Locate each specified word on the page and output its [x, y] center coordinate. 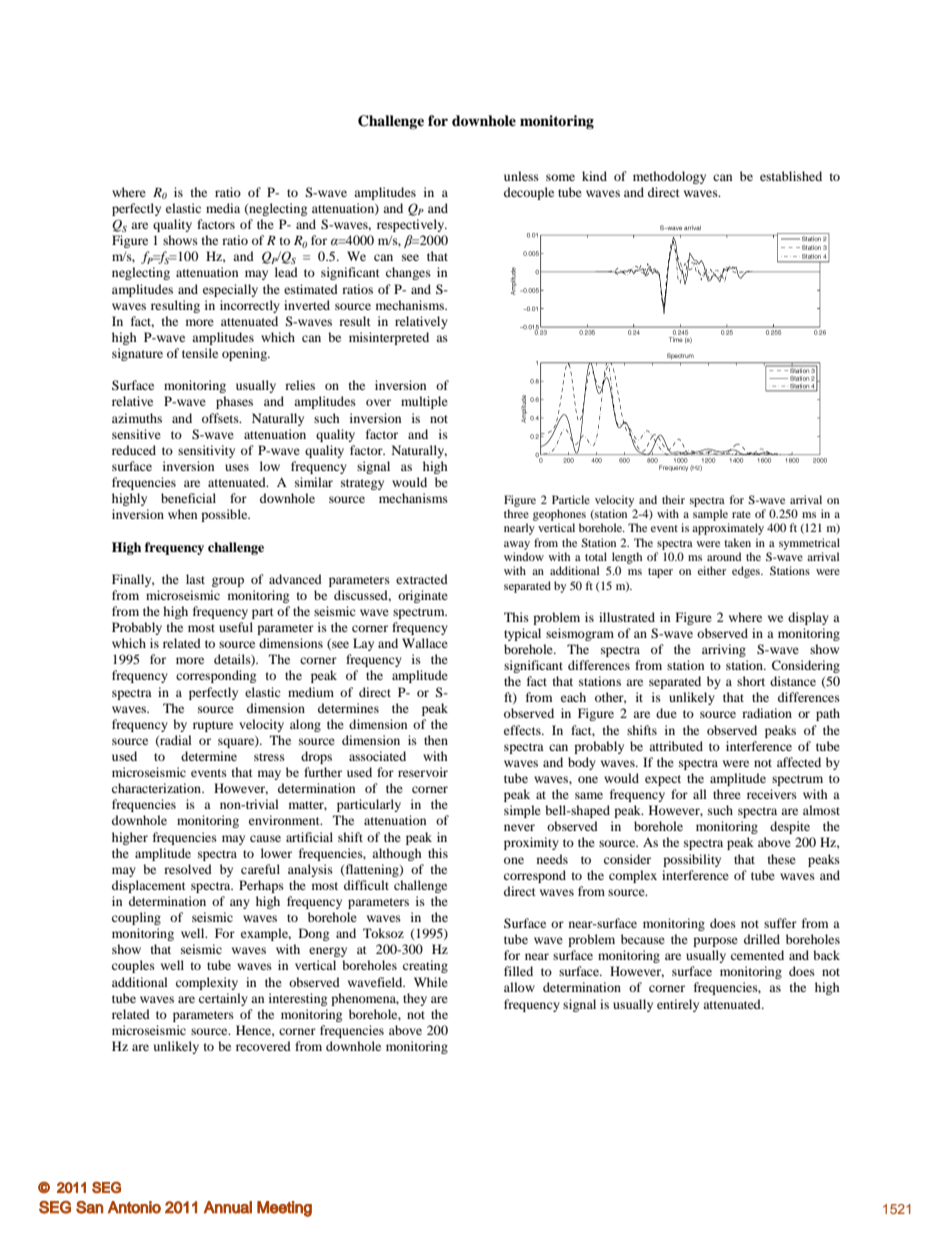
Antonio [134, 1207]
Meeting [284, 1209]
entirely [678, 1005]
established [791, 176]
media [223, 208]
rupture [213, 726]
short [751, 681]
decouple [529, 193]
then [436, 740]
